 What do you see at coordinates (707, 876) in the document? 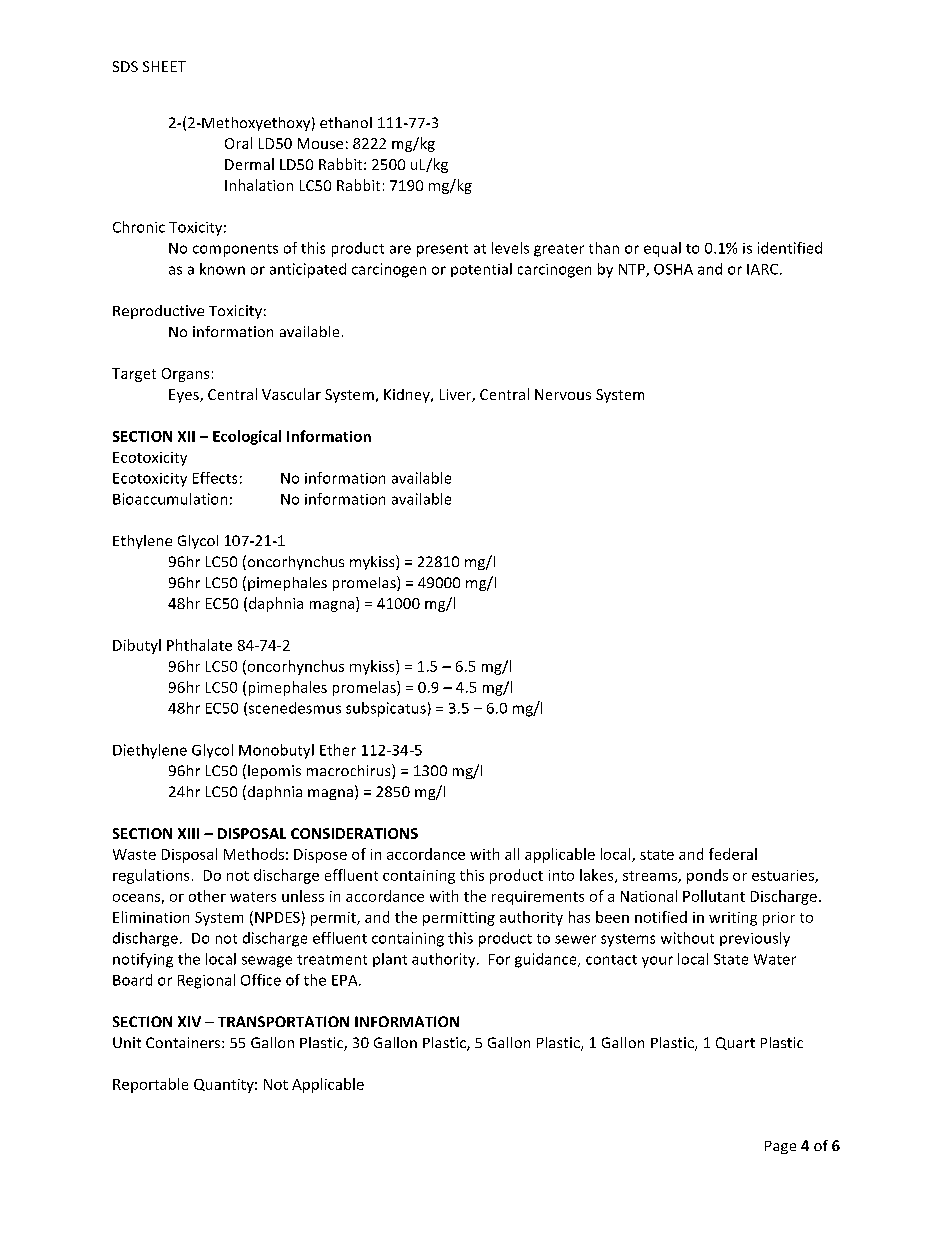
I see `ponds` at bounding box center [707, 876].
